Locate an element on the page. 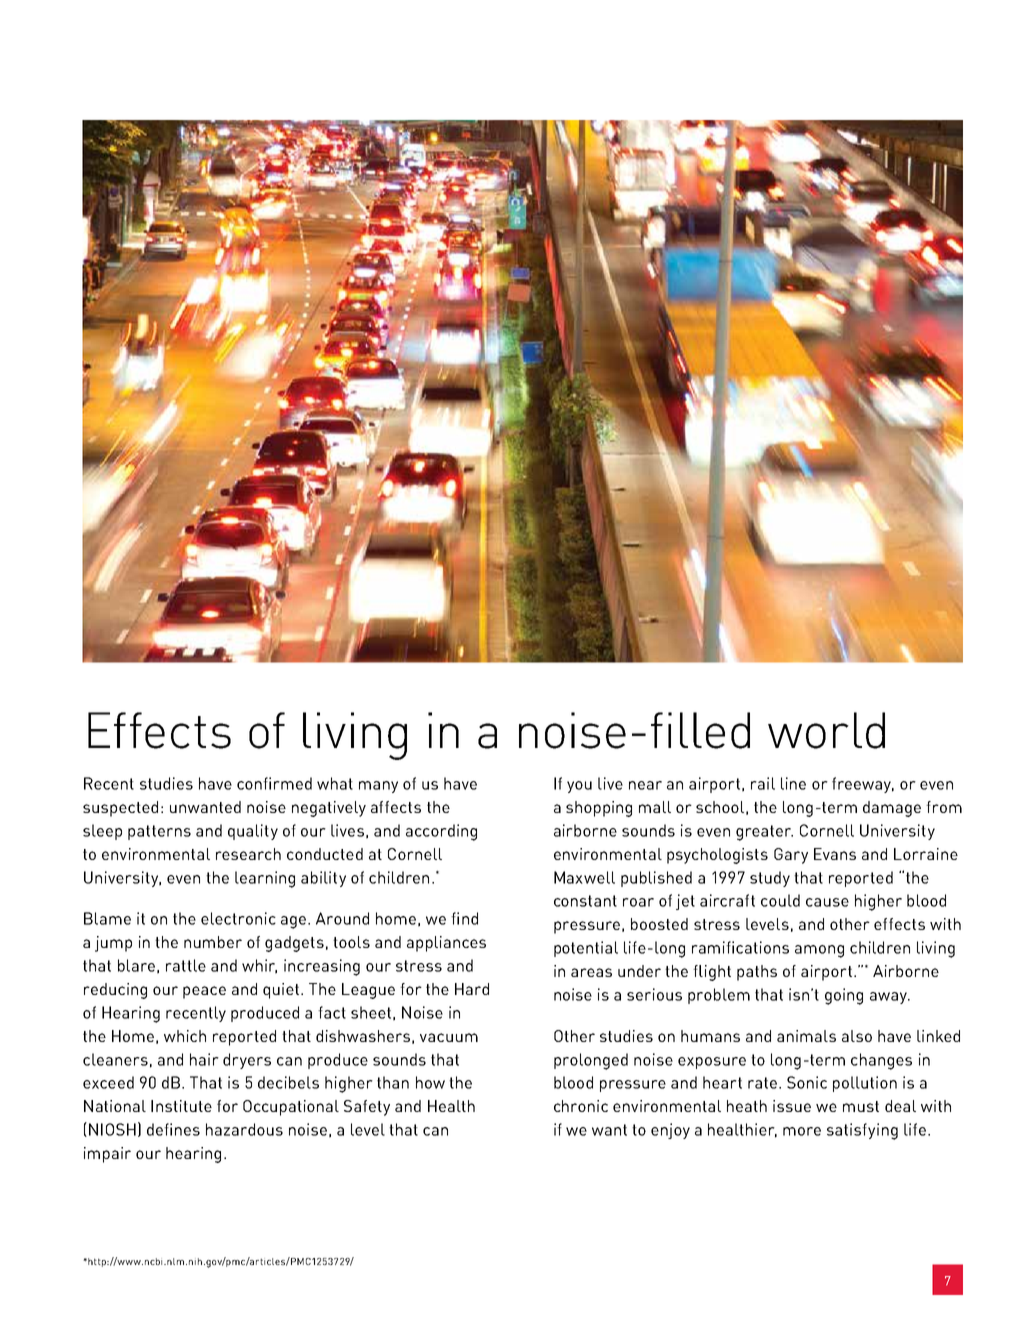  satisfying is located at coordinates (862, 1131).
